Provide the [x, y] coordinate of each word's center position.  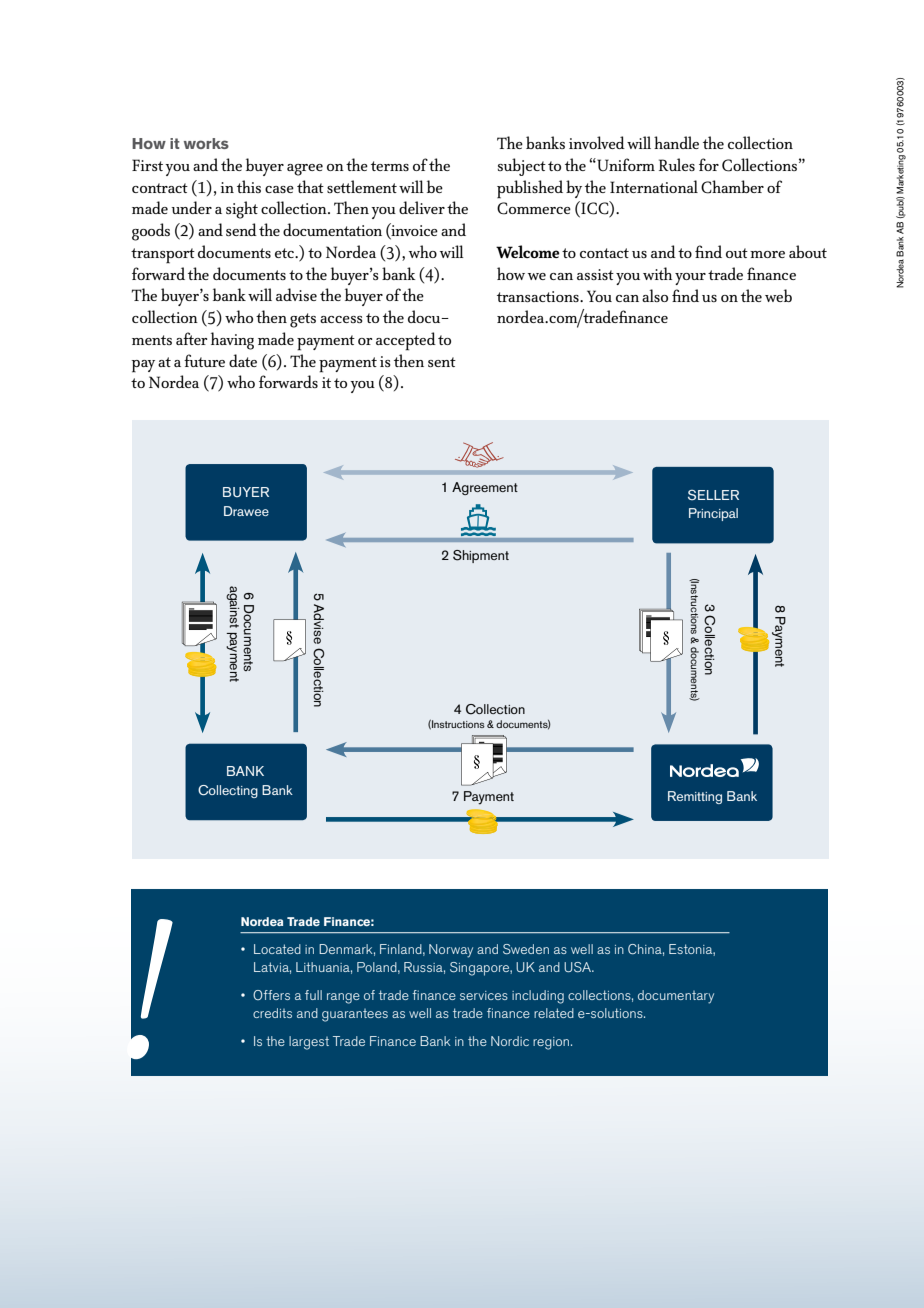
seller [713, 495]
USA [578, 967]
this [249, 186]
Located [277, 949]
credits [272, 1013]
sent [442, 362]
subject [522, 167]
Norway [451, 951]
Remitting [695, 797]
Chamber [732, 187]
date [243, 360]
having [232, 341]
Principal [713, 514]
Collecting [228, 791]
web [778, 295]
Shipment [481, 556]
